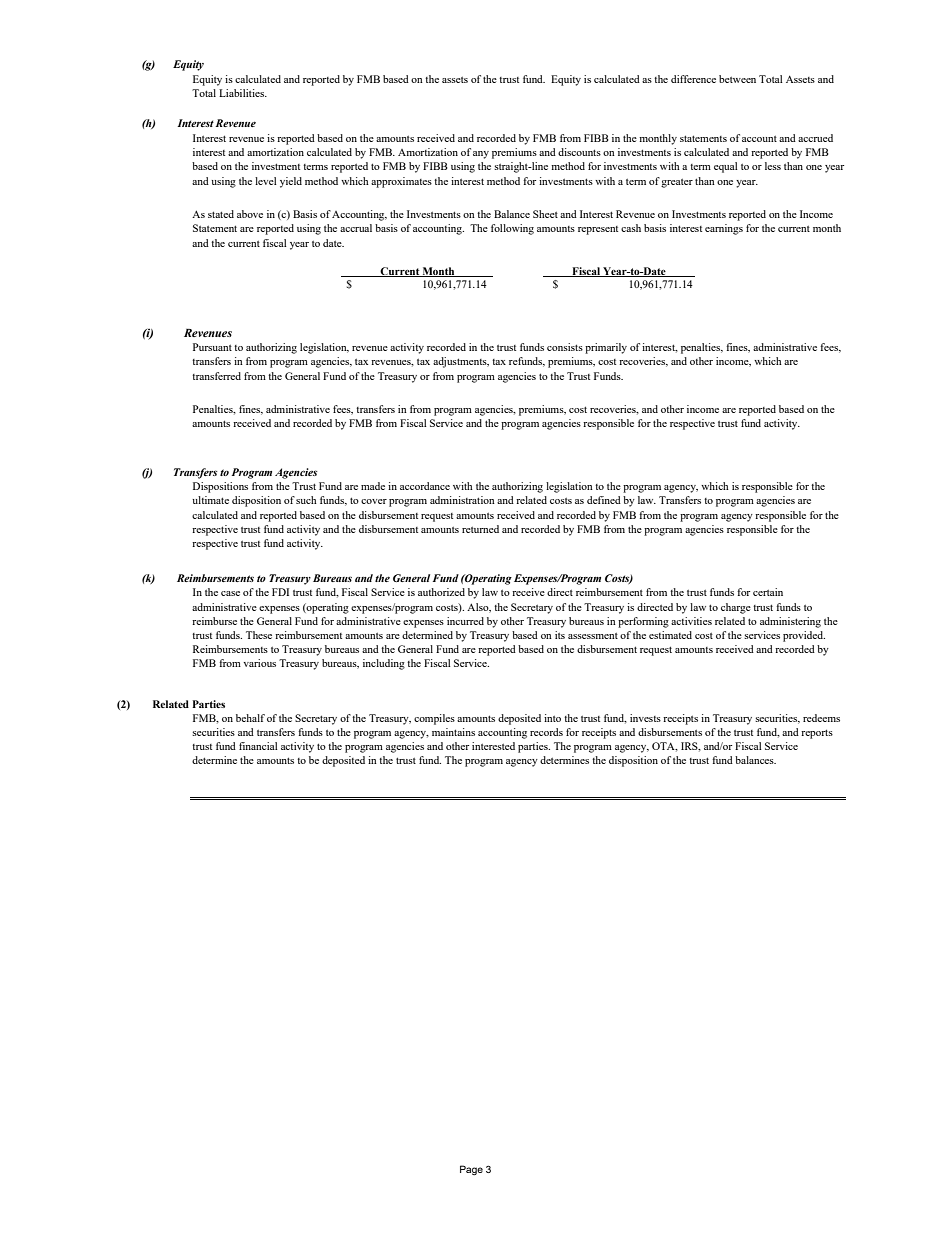 This screenshot has width=952, height=1233. Describe the element at coordinates (481, 155) in the screenshot. I see `any` at that location.
